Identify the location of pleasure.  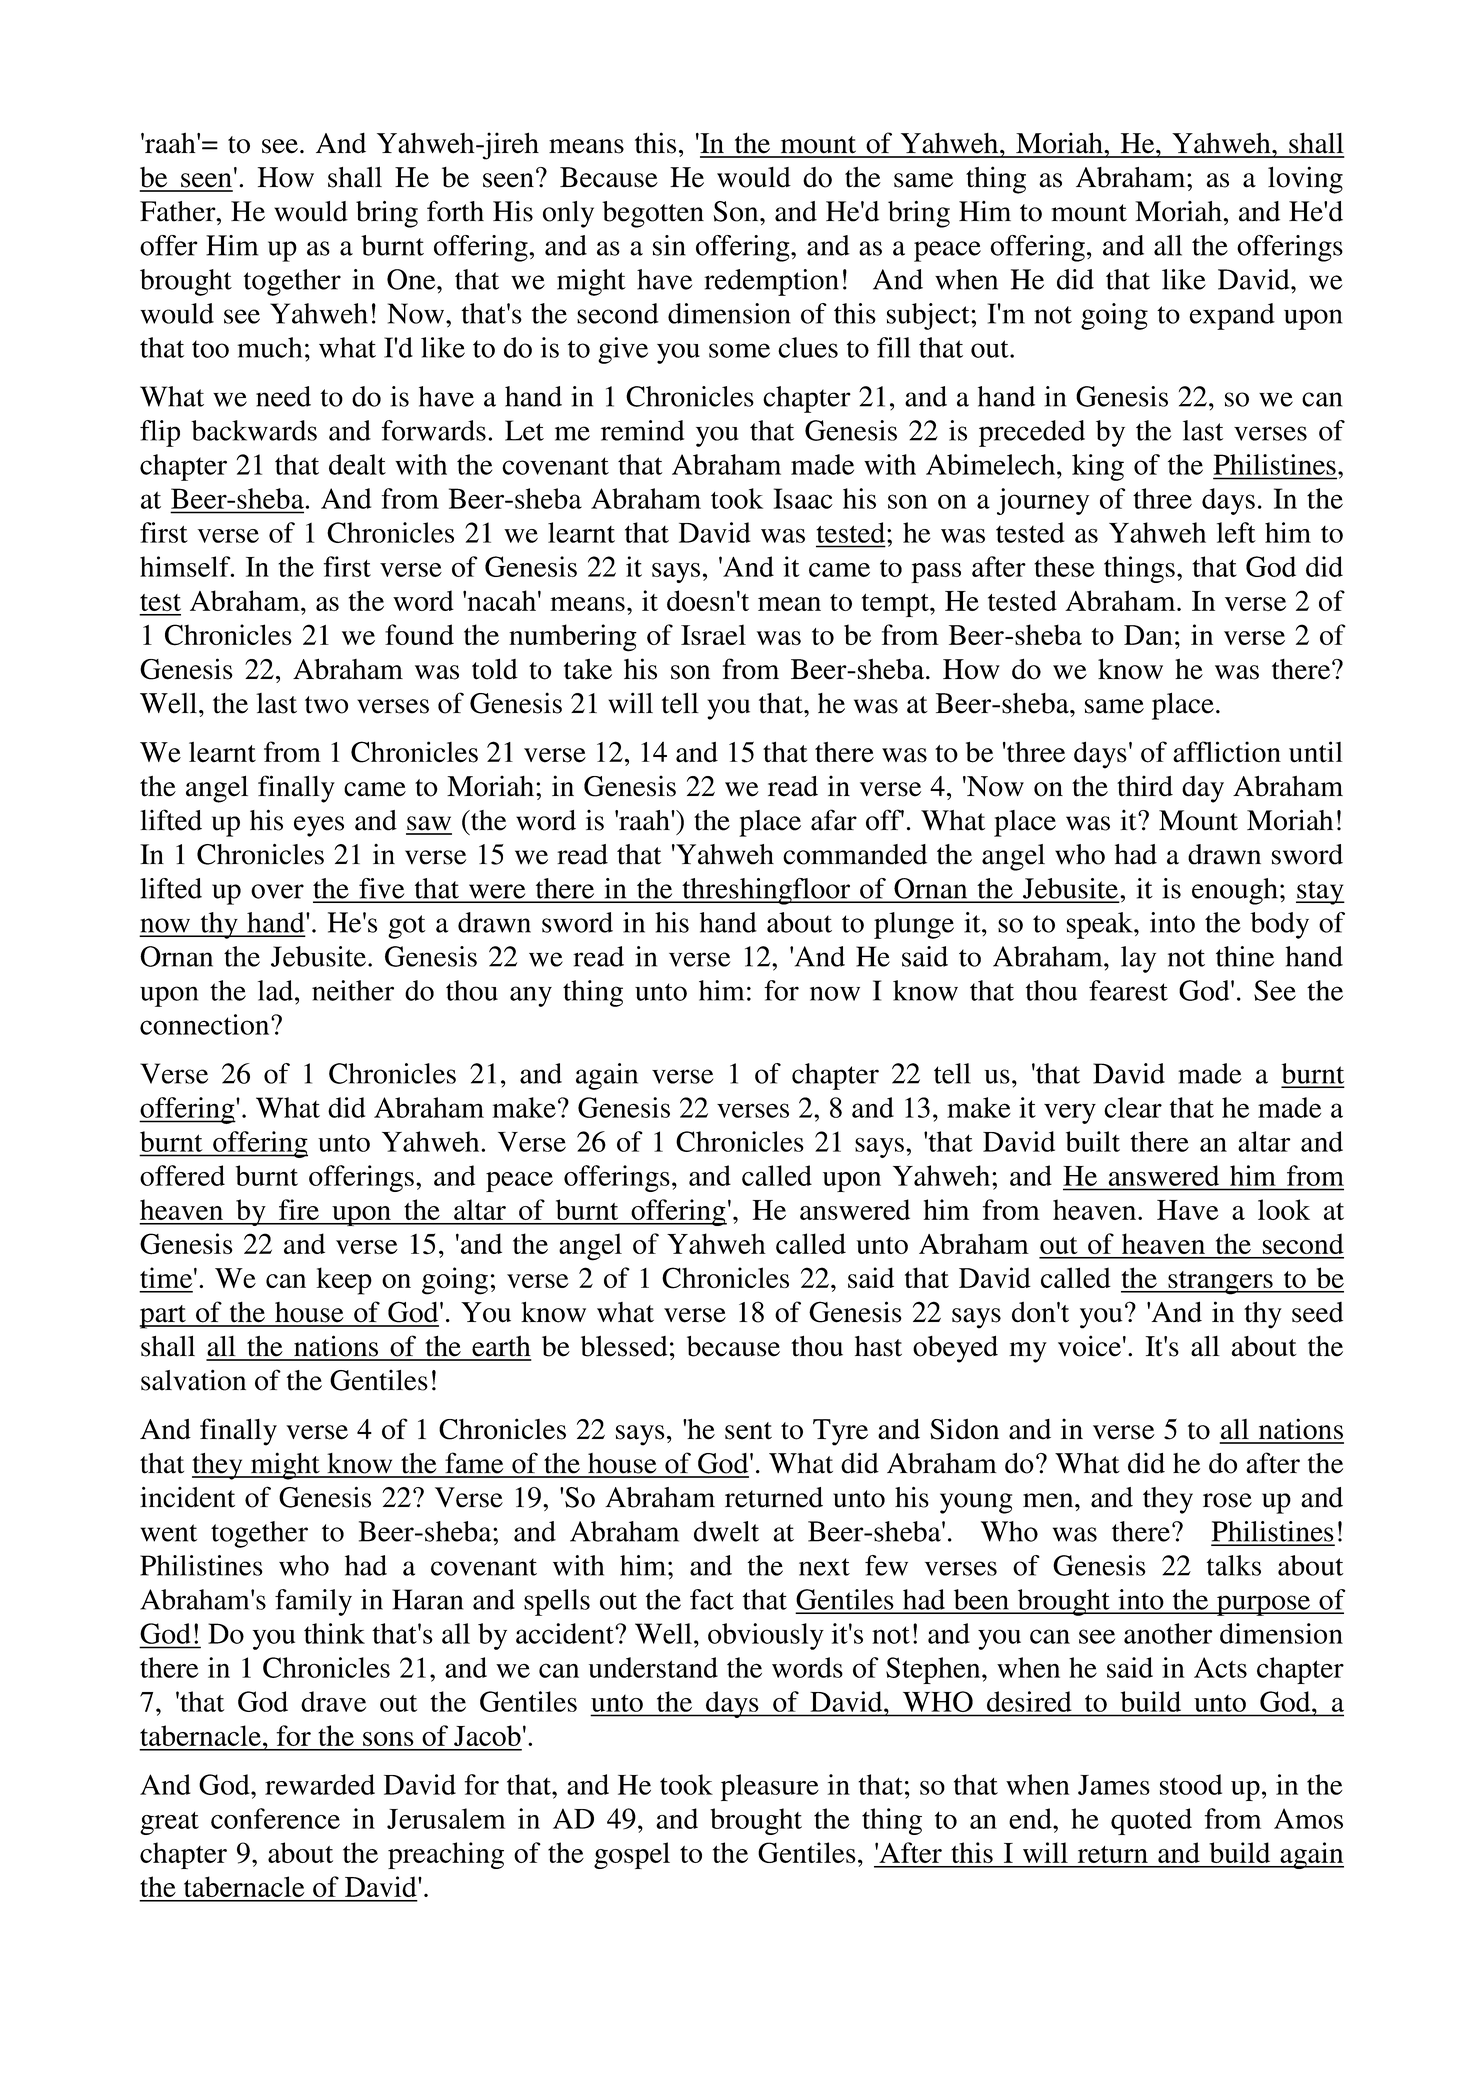
(770, 1787).
